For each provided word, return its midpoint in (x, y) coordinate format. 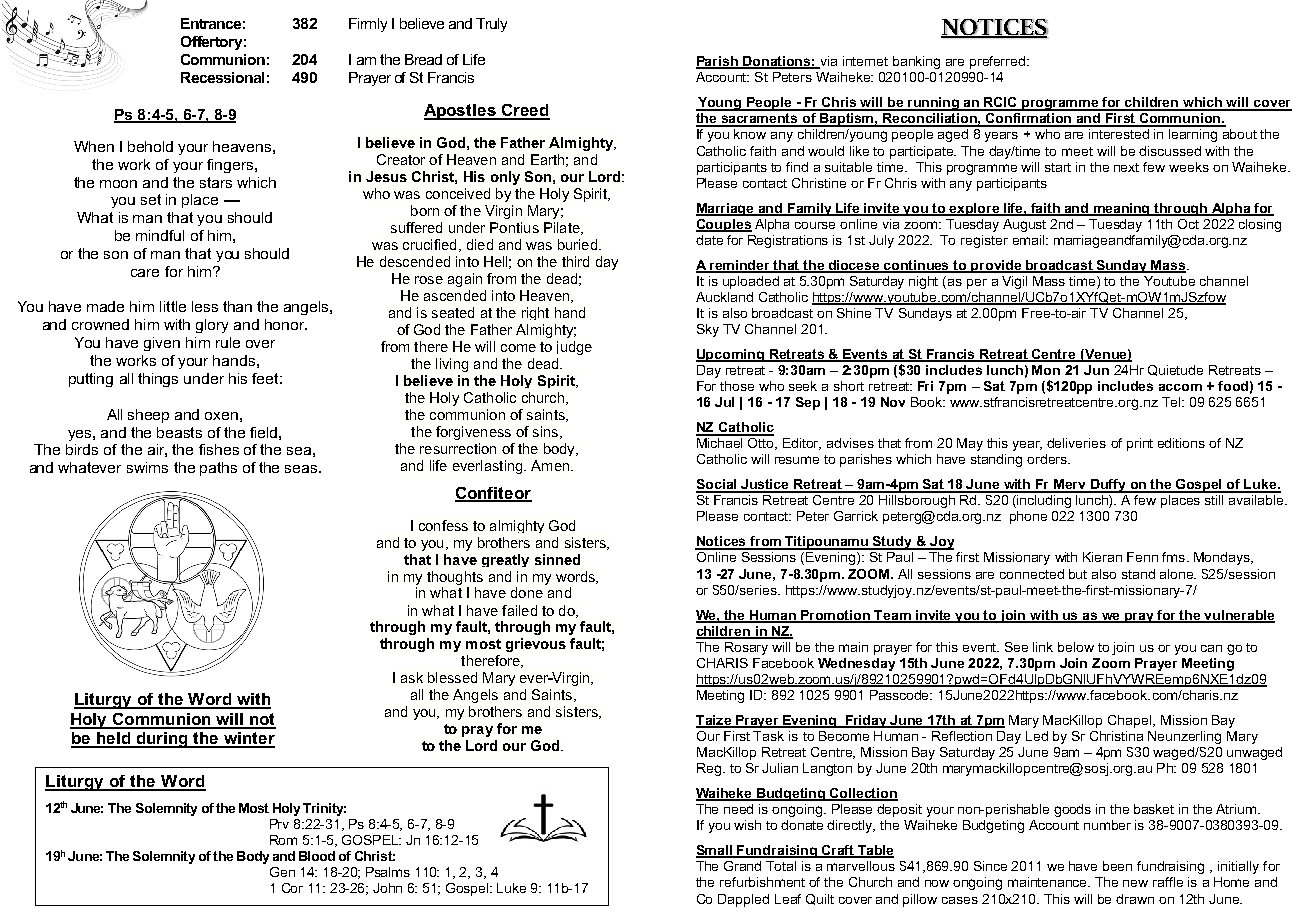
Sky (708, 330)
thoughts (455, 578)
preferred (997, 62)
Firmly (368, 25)
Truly (491, 25)
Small (715, 851)
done (527, 592)
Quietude (1175, 370)
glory (212, 326)
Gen (282, 872)
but (1078, 574)
